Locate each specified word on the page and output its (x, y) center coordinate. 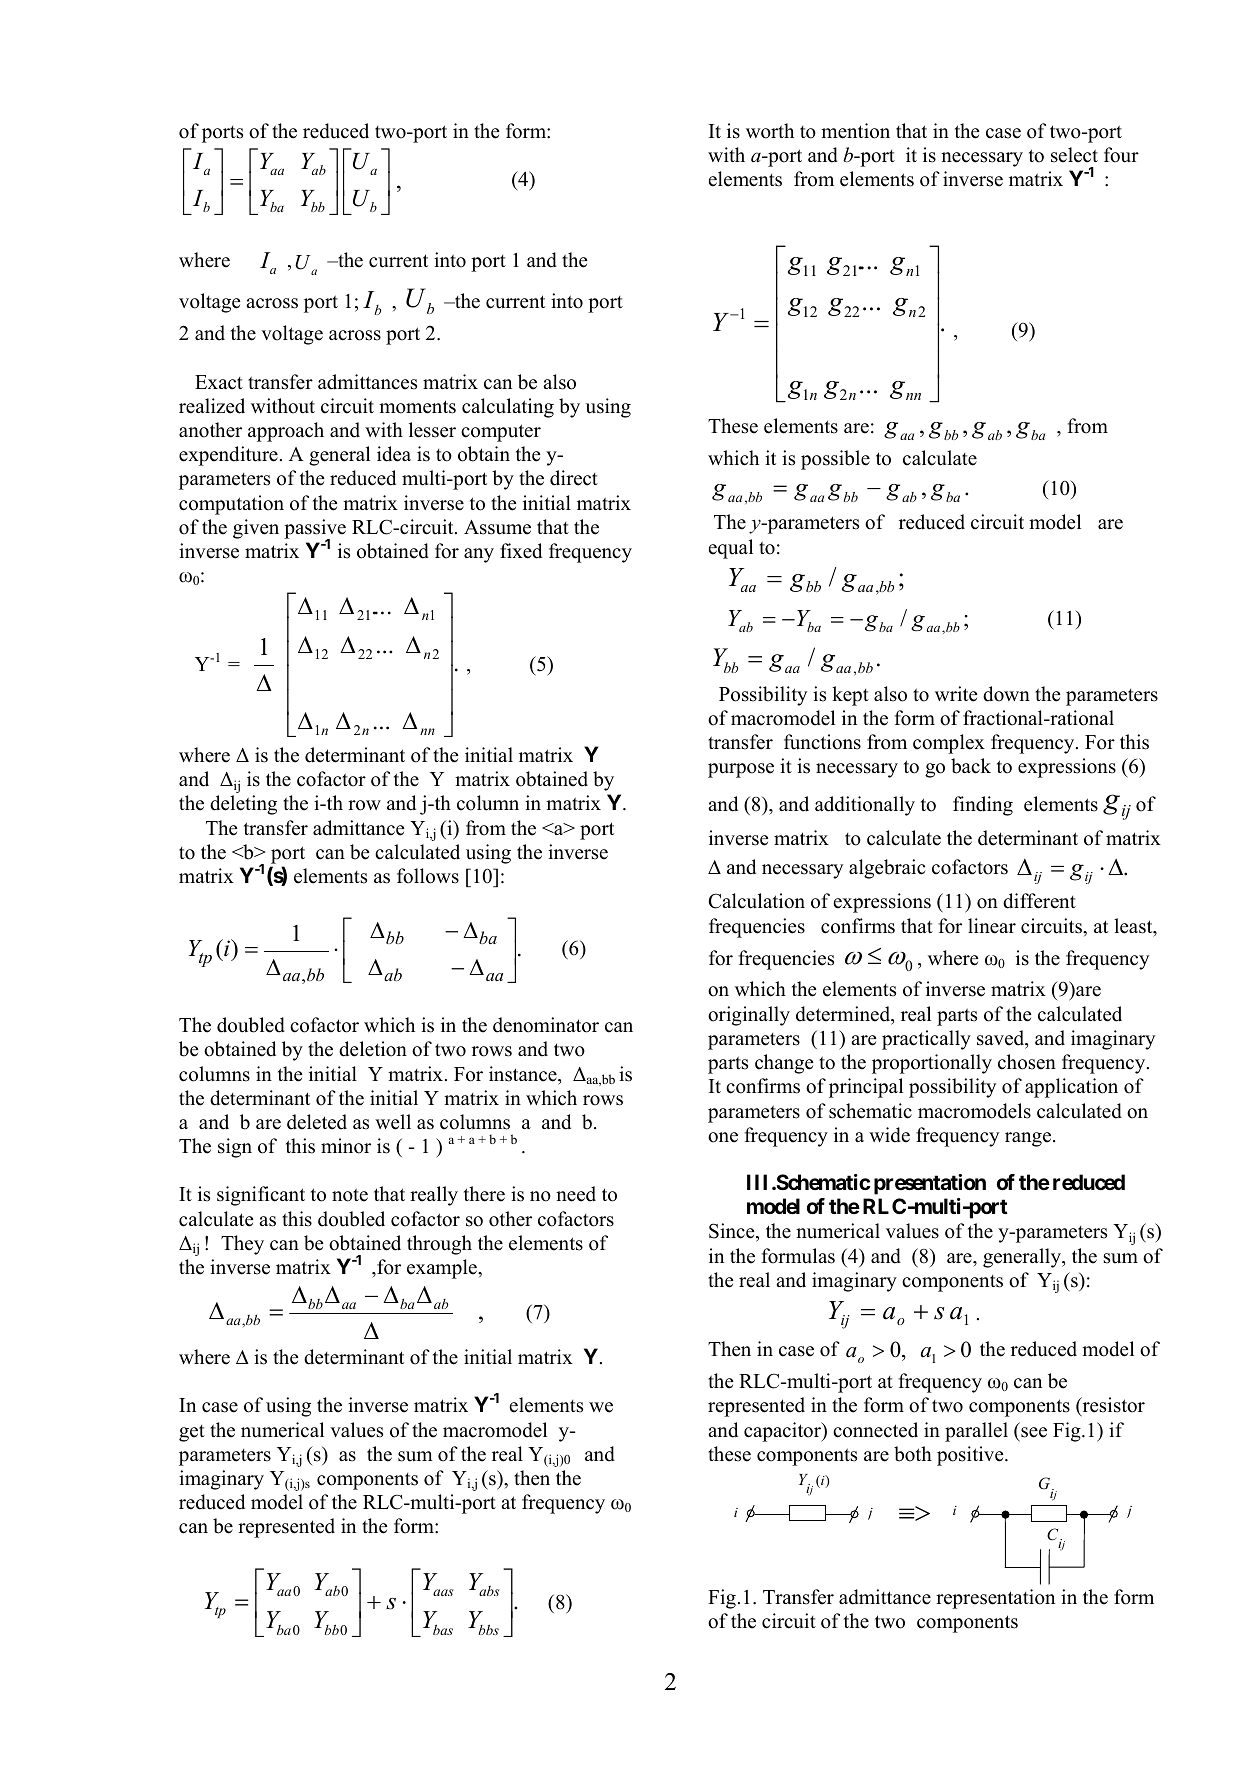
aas (443, 1592)
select (1074, 155)
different (1039, 901)
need (576, 1194)
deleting (243, 805)
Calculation (756, 901)
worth (770, 131)
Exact (219, 382)
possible (835, 460)
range (1029, 1139)
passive (315, 530)
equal (730, 549)
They (242, 1245)
